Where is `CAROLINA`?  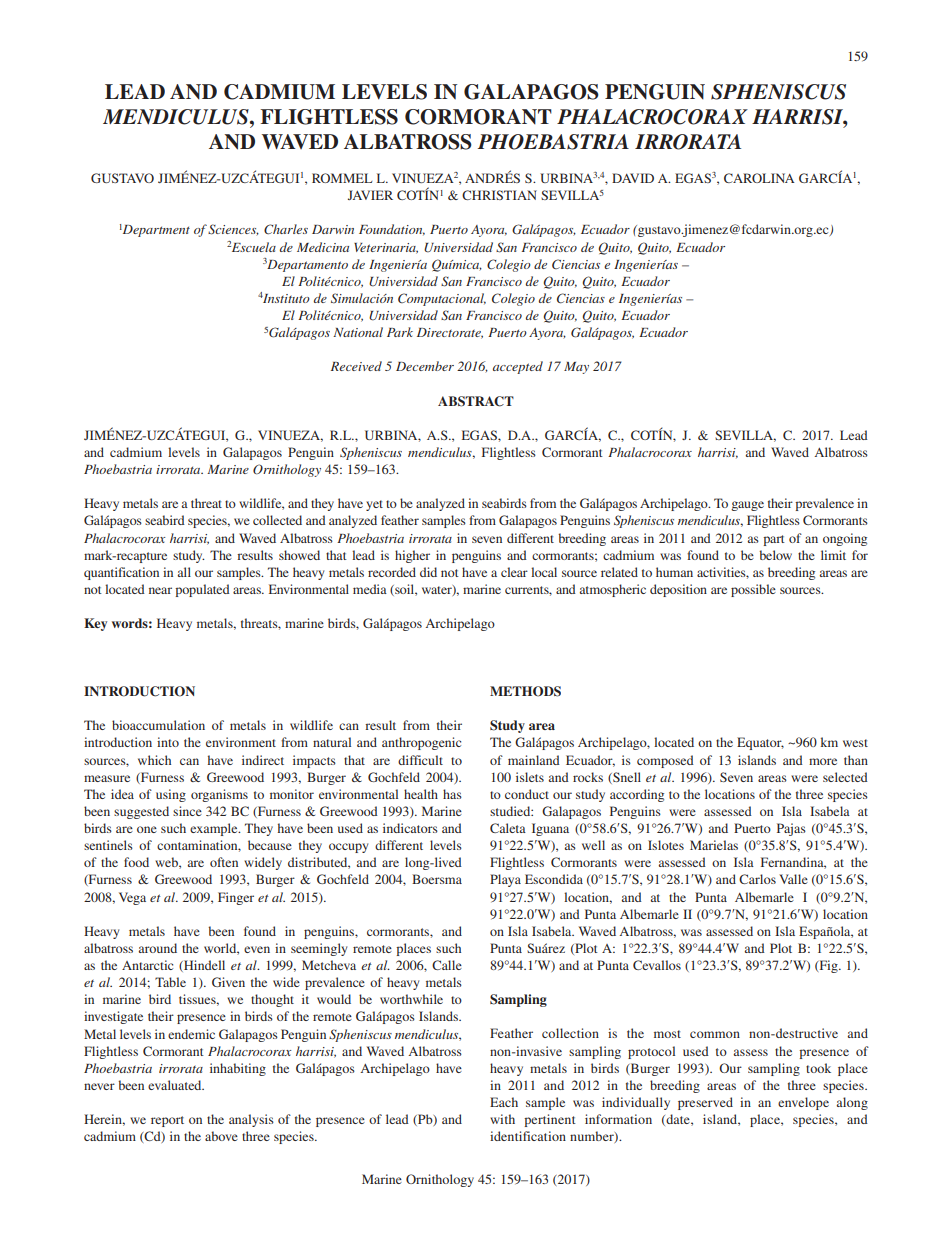
CAROLINA is located at coordinates (759, 178).
